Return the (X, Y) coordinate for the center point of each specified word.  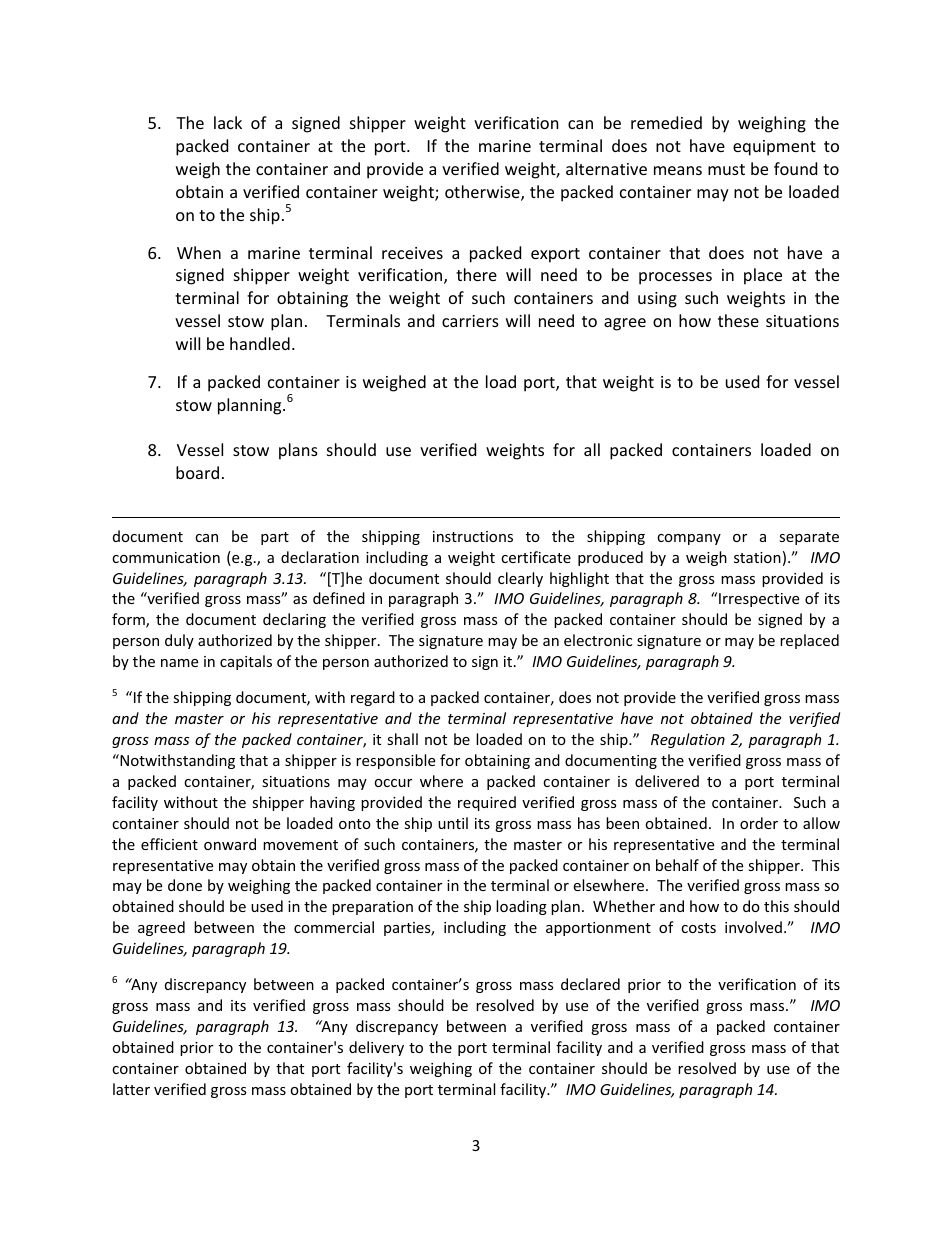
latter (131, 1089)
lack (228, 122)
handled (260, 343)
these (738, 320)
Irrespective (759, 600)
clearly (520, 579)
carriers (470, 321)
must (726, 169)
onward (230, 844)
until (453, 823)
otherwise (483, 193)
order (759, 823)
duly (179, 641)
